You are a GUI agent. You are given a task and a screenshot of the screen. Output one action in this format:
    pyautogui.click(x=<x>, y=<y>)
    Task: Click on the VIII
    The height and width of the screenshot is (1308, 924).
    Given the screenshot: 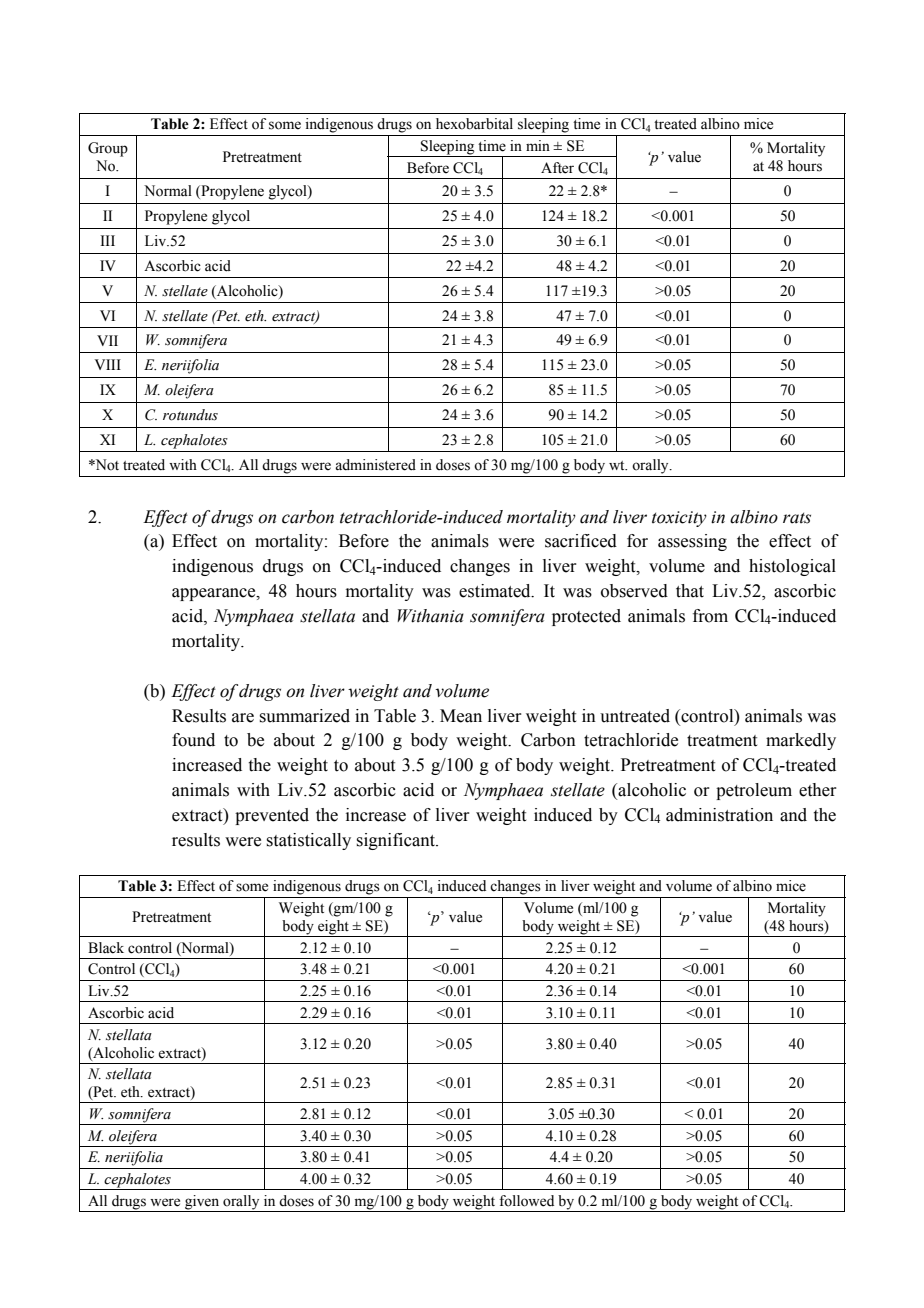 What is the action you would take?
    pyautogui.click(x=108, y=364)
